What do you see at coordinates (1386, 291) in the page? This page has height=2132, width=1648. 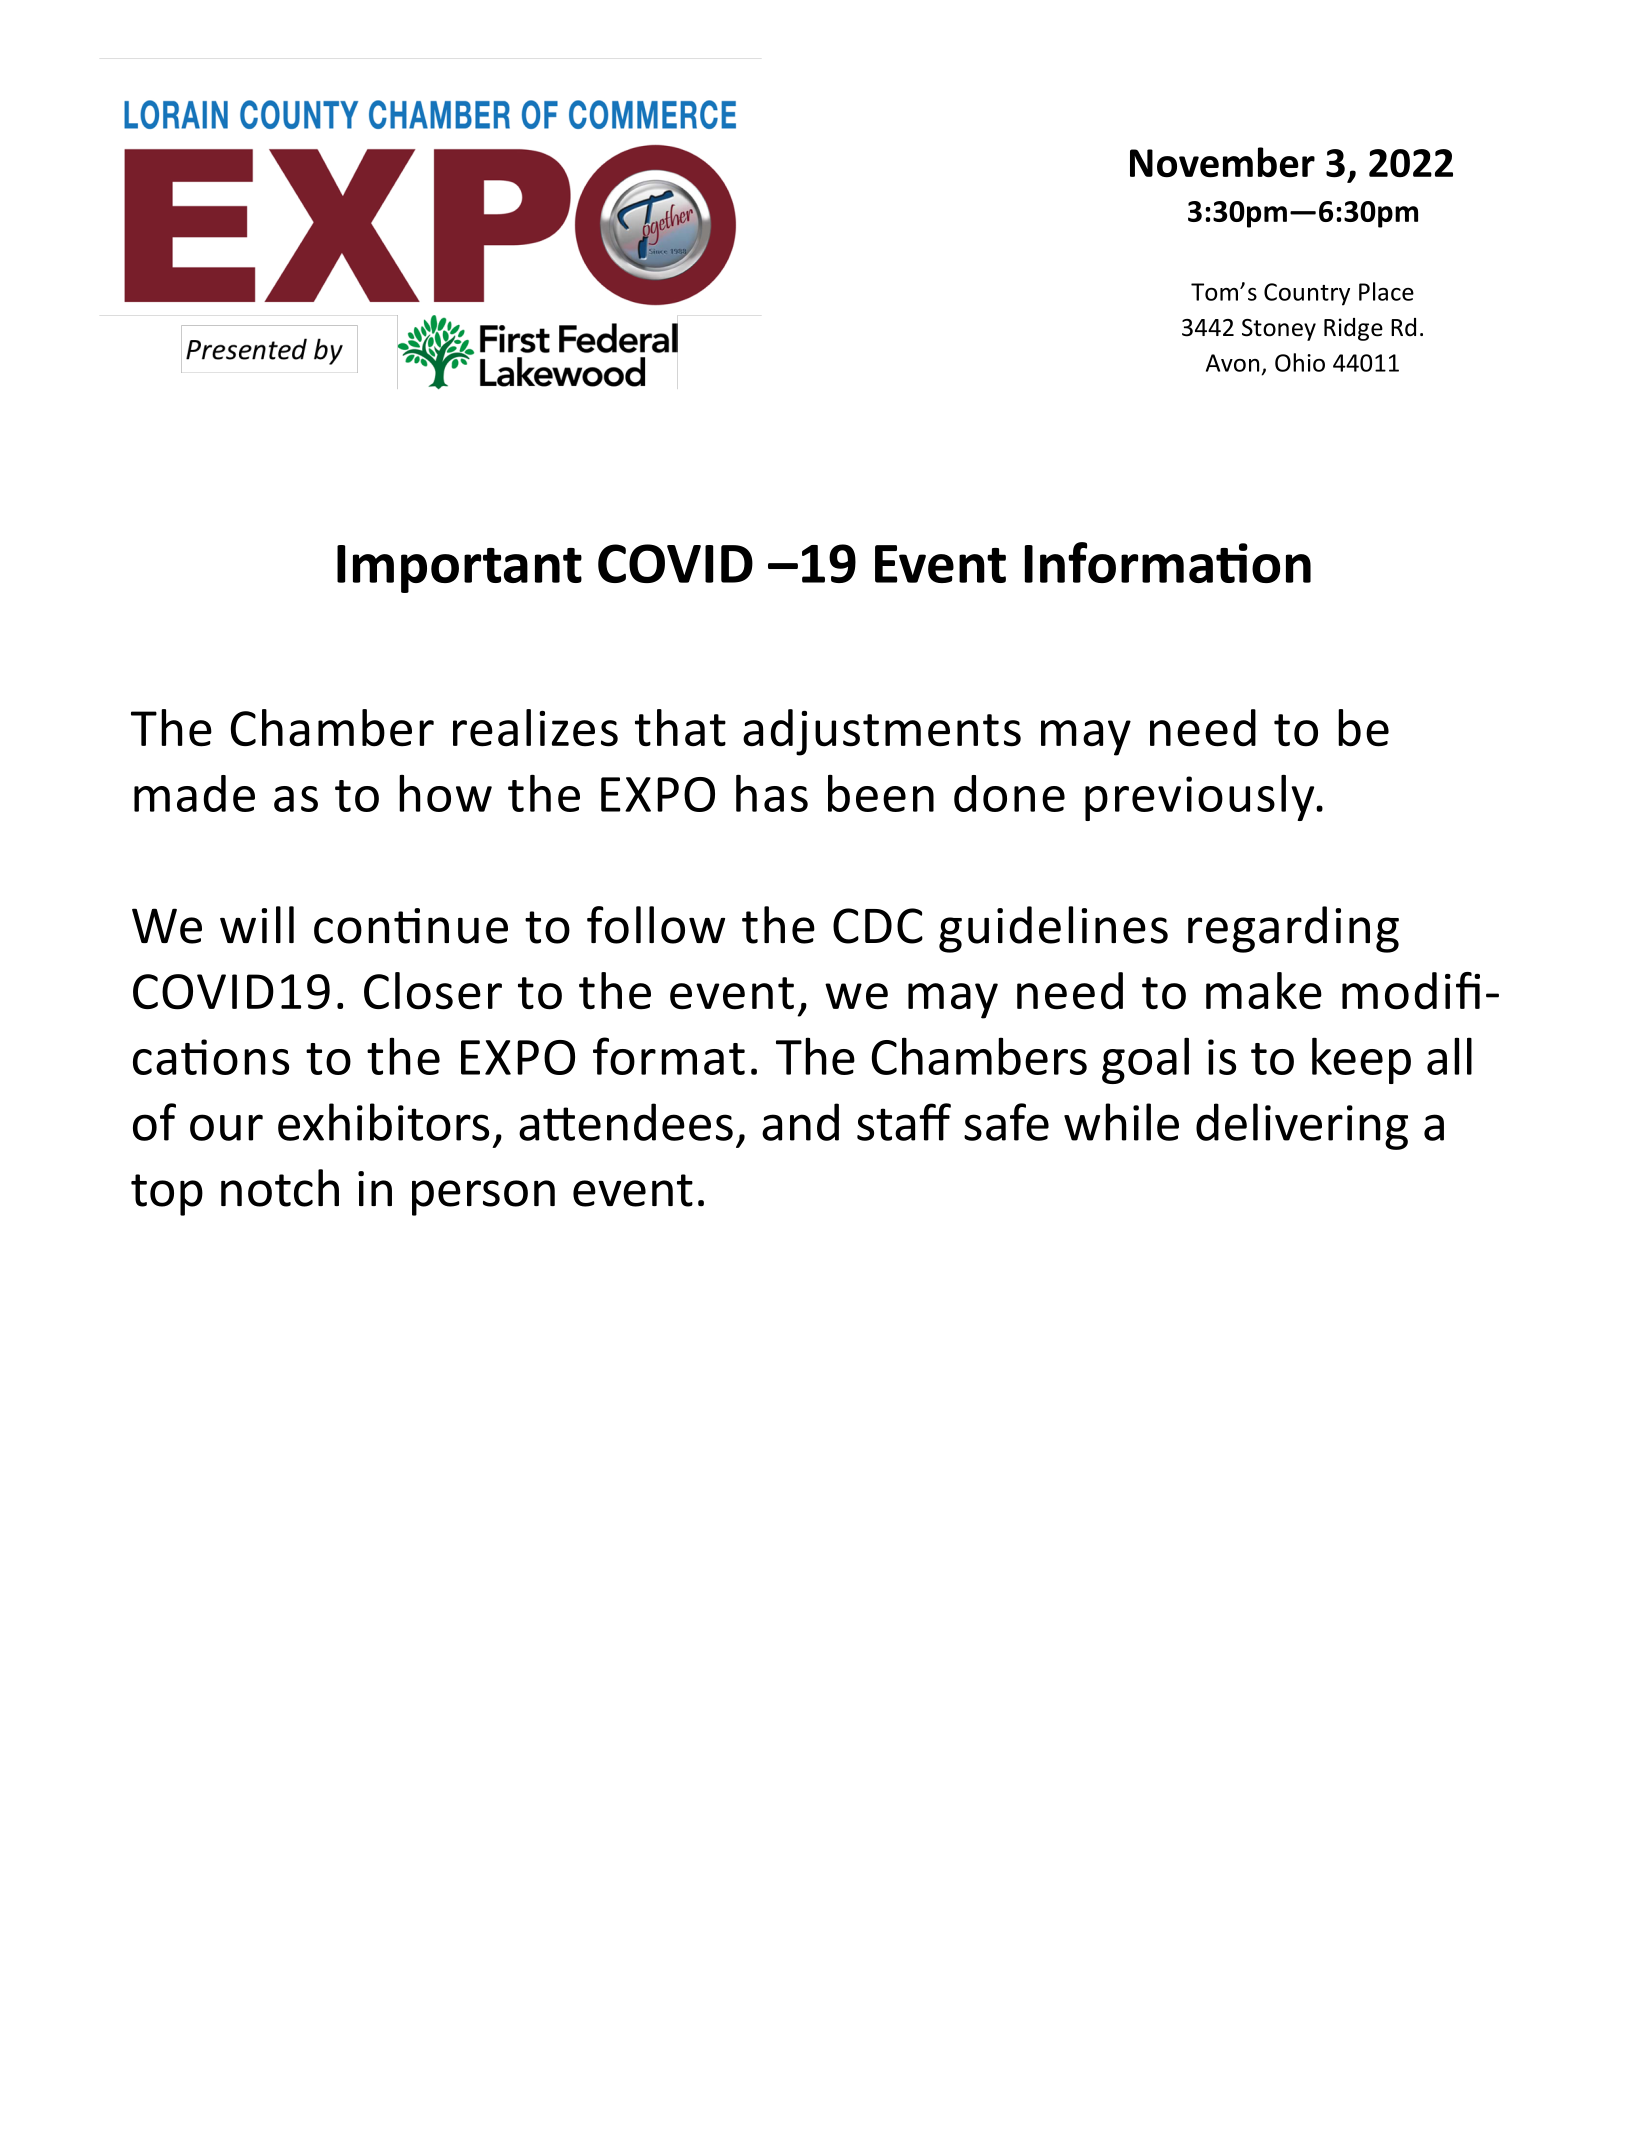 I see `Place` at bounding box center [1386, 291].
